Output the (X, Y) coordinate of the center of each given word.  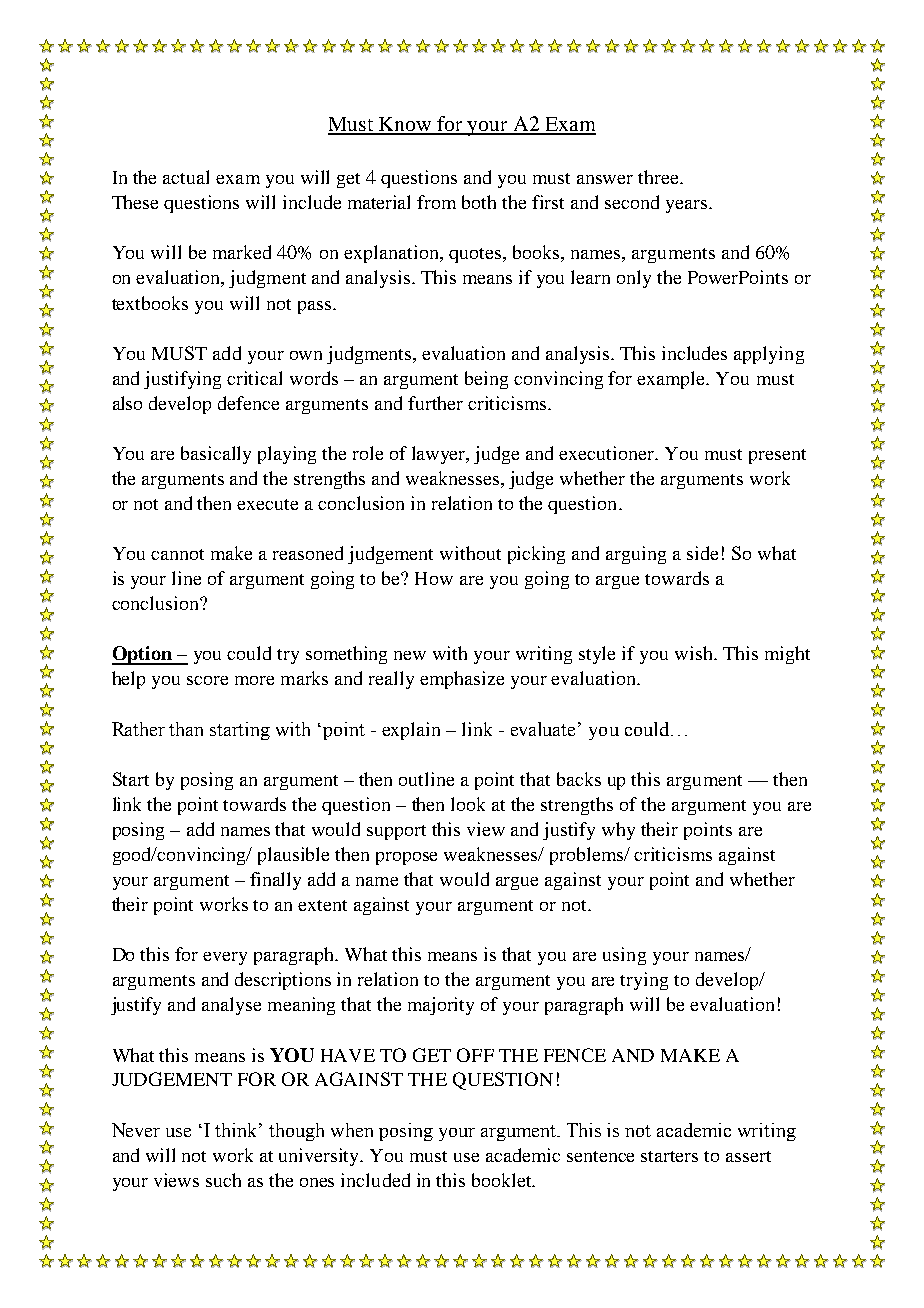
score (207, 680)
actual (186, 177)
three (659, 177)
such (223, 1180)
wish (695, 653)
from (436, 202)
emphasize (462, 680)
